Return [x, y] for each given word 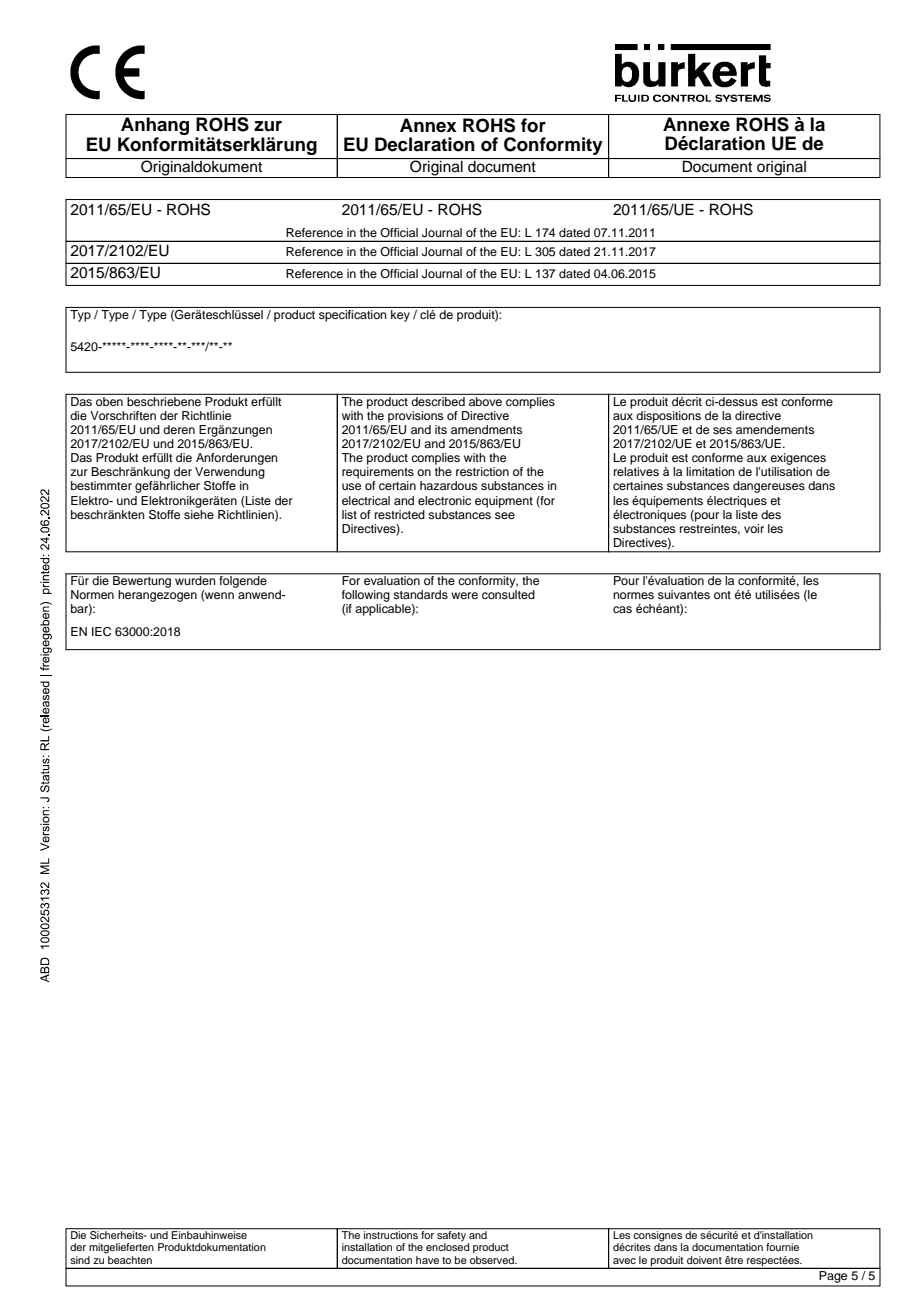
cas [622, 609]
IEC [101, 632]
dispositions [668, 417]
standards [420, 594]
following [366, 596]
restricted [400, 514]
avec [624, 1261]
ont [722, 595]
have [427, 1260]
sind [80, 1260]
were [464, 595]
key [400, 316]
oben [109, 400]
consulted [508, 594]
